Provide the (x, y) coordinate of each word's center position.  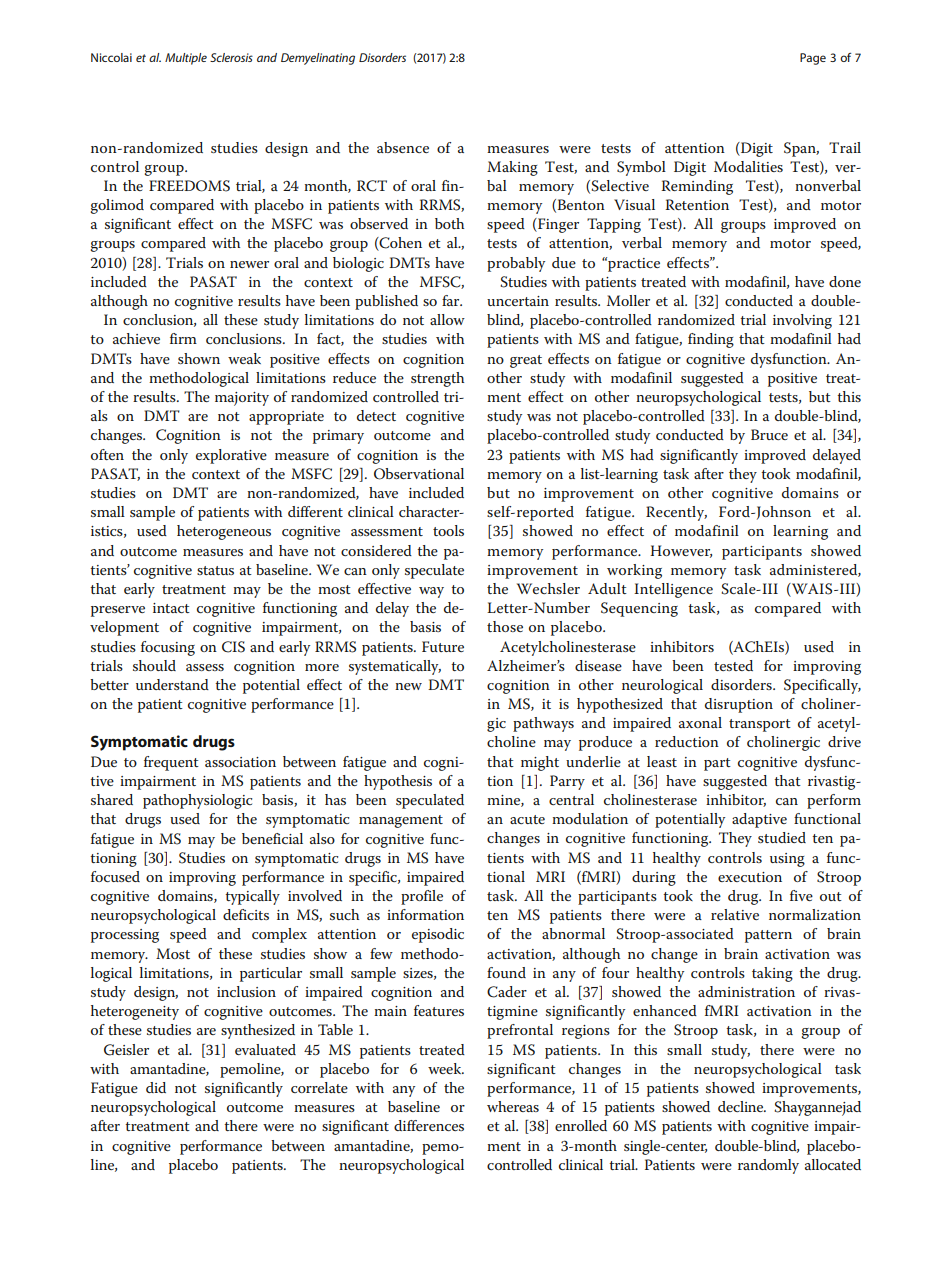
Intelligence (673, 590)
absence (403, 147)
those (505, 626)
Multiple (186, 59)
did (156, 1087)
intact (171, 608)
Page (813, 59)
